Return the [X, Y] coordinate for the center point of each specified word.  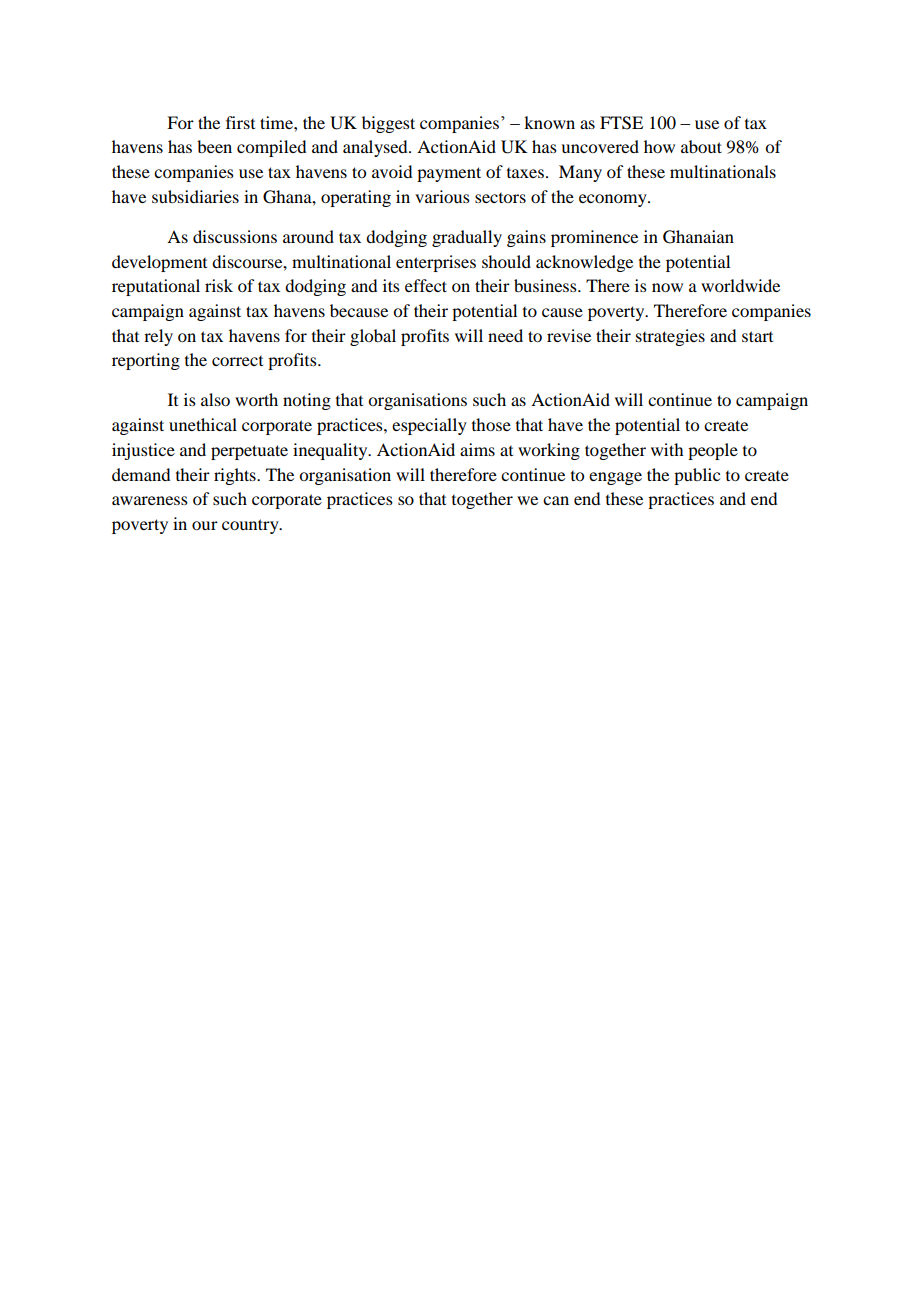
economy [614, 200]
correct [237, 361]
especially [429, 426]
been [214, 146]
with [667, 449]
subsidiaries [195, 196]
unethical [203, 424]
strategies [670, 337]
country [251, 526]
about [701, 146]
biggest [388, 124]
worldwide [740, 285]
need [505, 335]
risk [219, 285]
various [442, 196]
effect [426, 285]
